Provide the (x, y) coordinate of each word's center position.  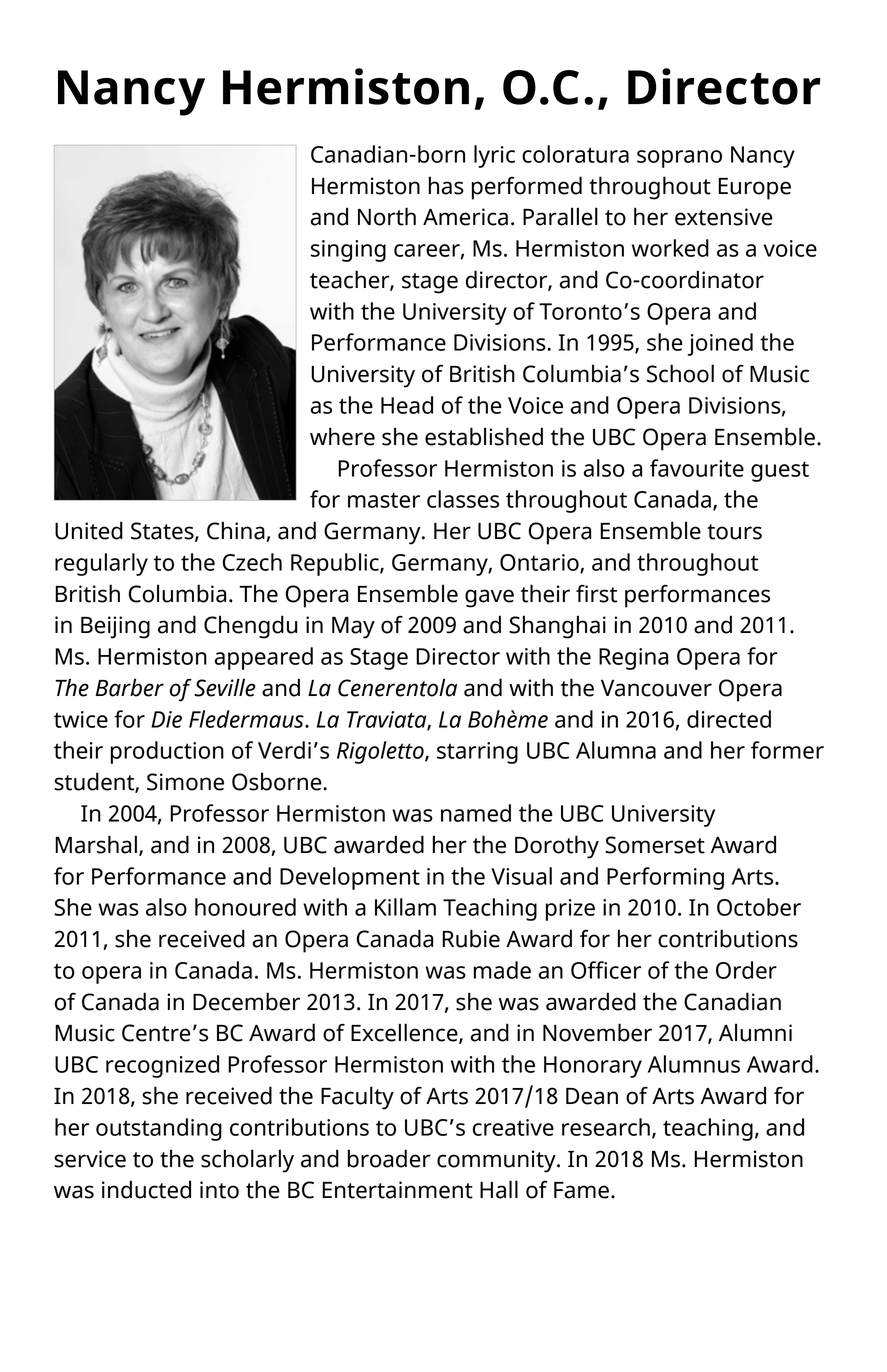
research (606, 1127)
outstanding (159, 1129)
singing (348, 251)
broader (389, 1158)
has (446, 185)
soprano (679, 159)
